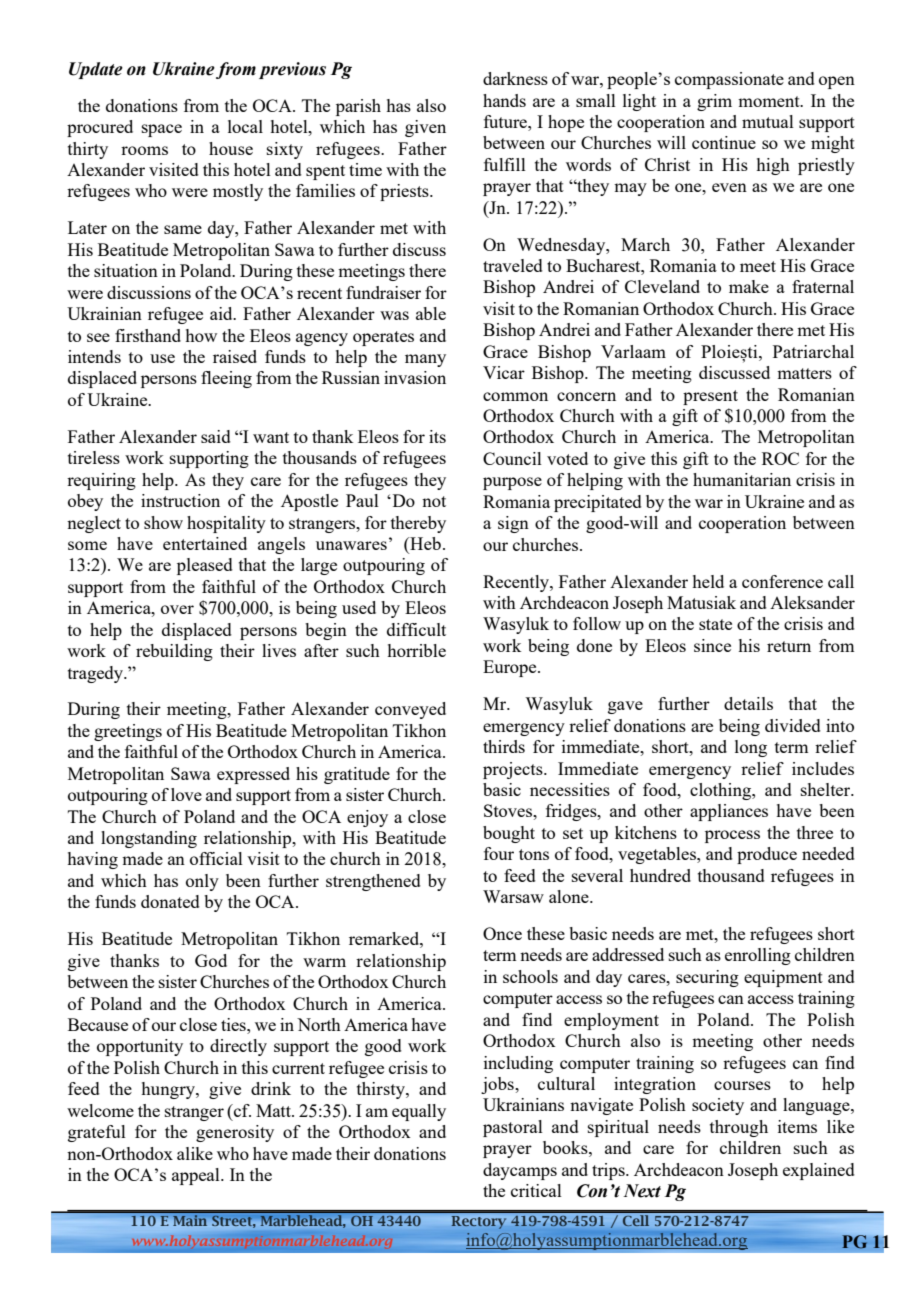 The height and width of the screenshot is (1308, 924). What do you see at coordinates (197, 1176) in the screenshot?
I see `appeal` at bounding box center [197, 1176].
